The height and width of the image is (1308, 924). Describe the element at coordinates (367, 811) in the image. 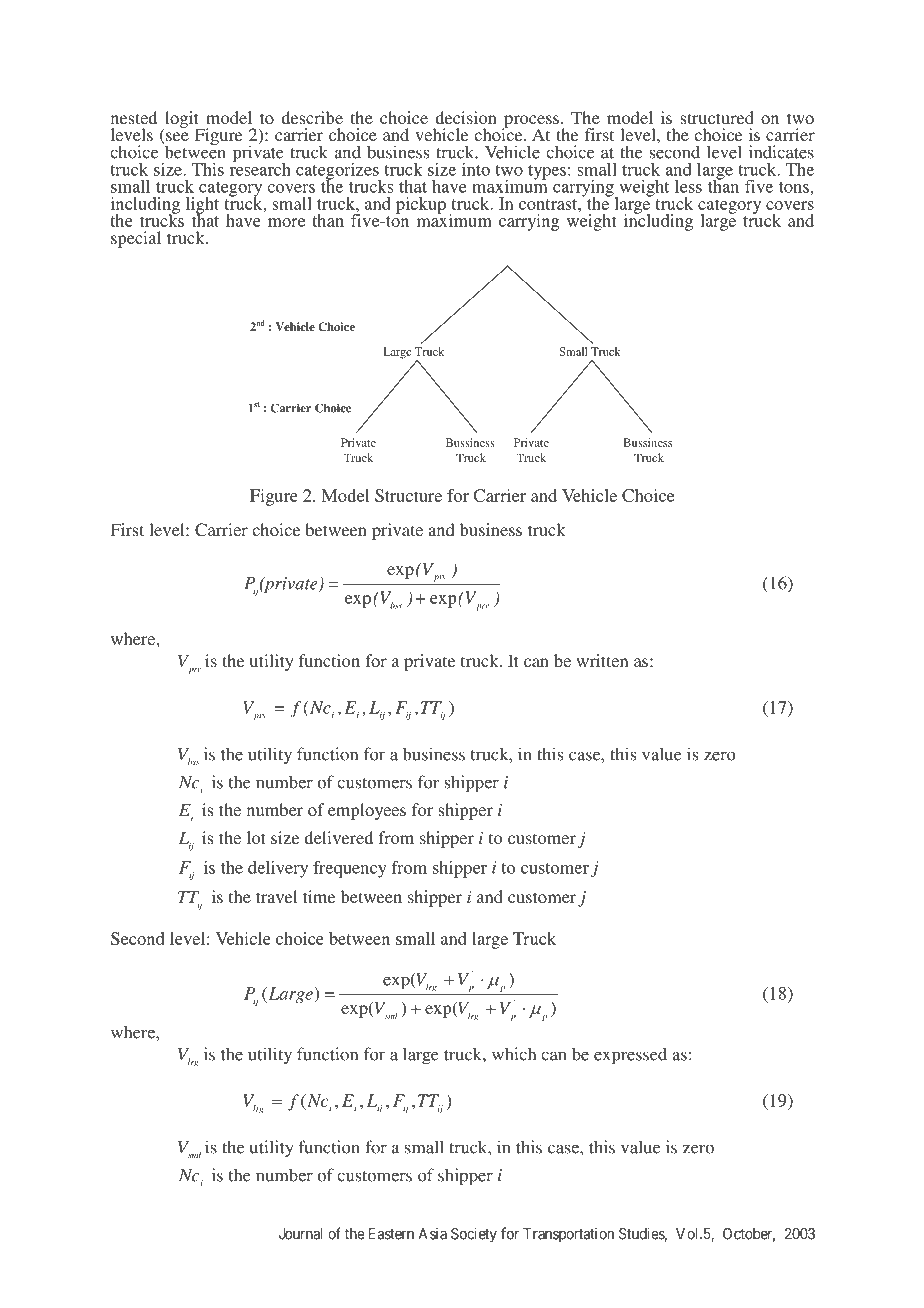

I see `employees` at that location.
